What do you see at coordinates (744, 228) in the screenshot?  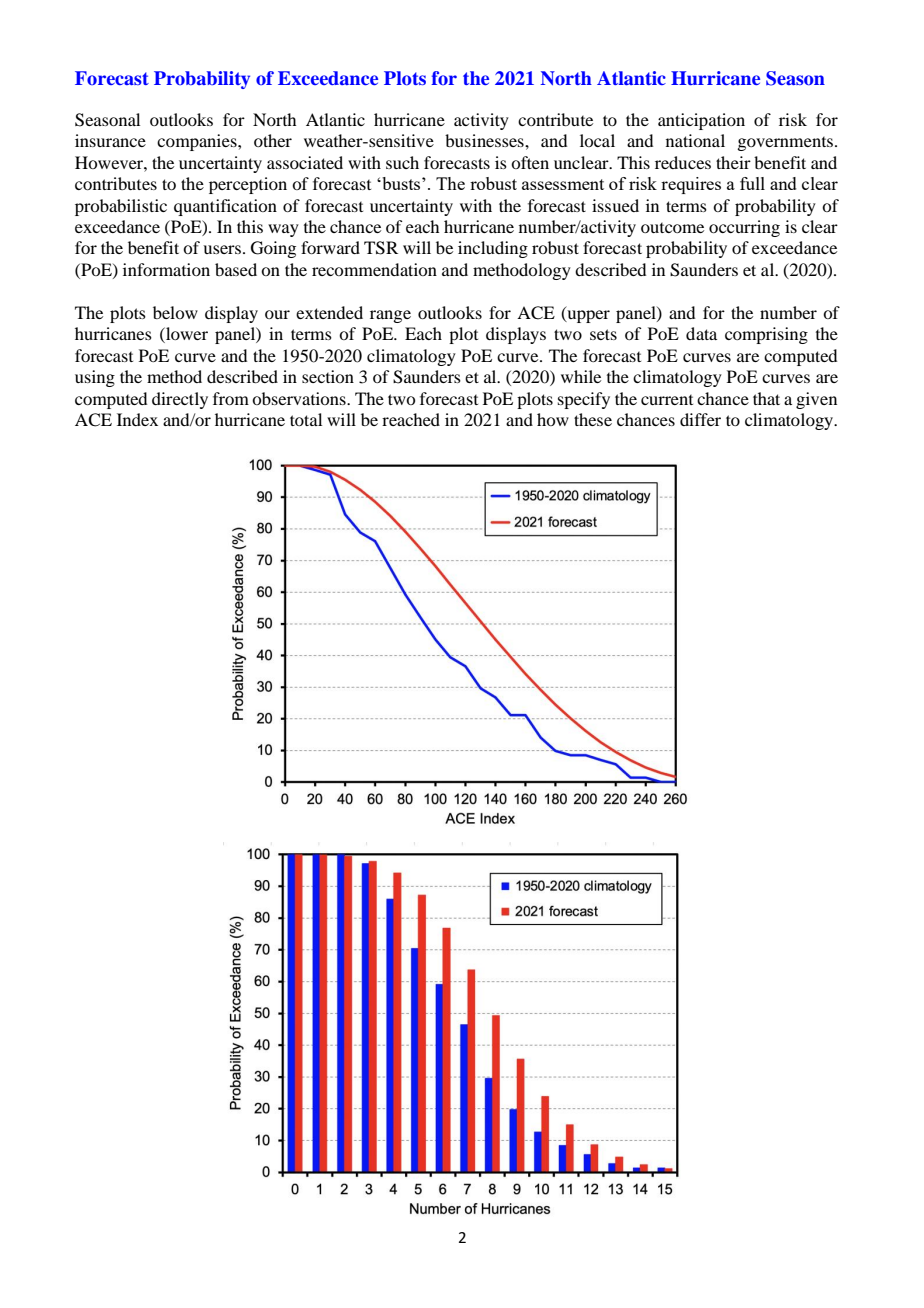 I see `occurring` at bounding box center [744, 228].
